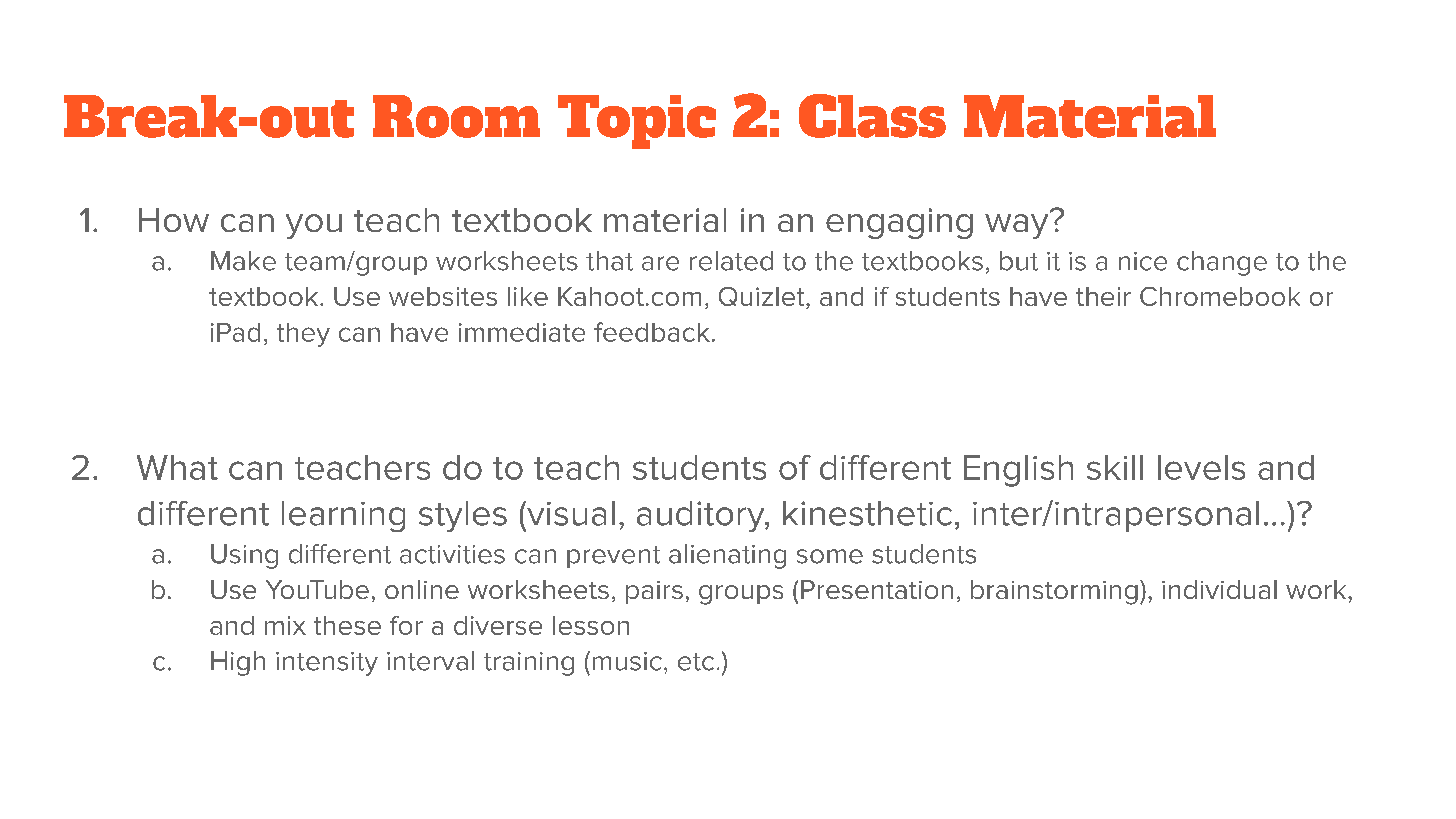  What do you see at coordinates (872, 116) in the document?
I see `Class` at bounding box center [872, 116].
